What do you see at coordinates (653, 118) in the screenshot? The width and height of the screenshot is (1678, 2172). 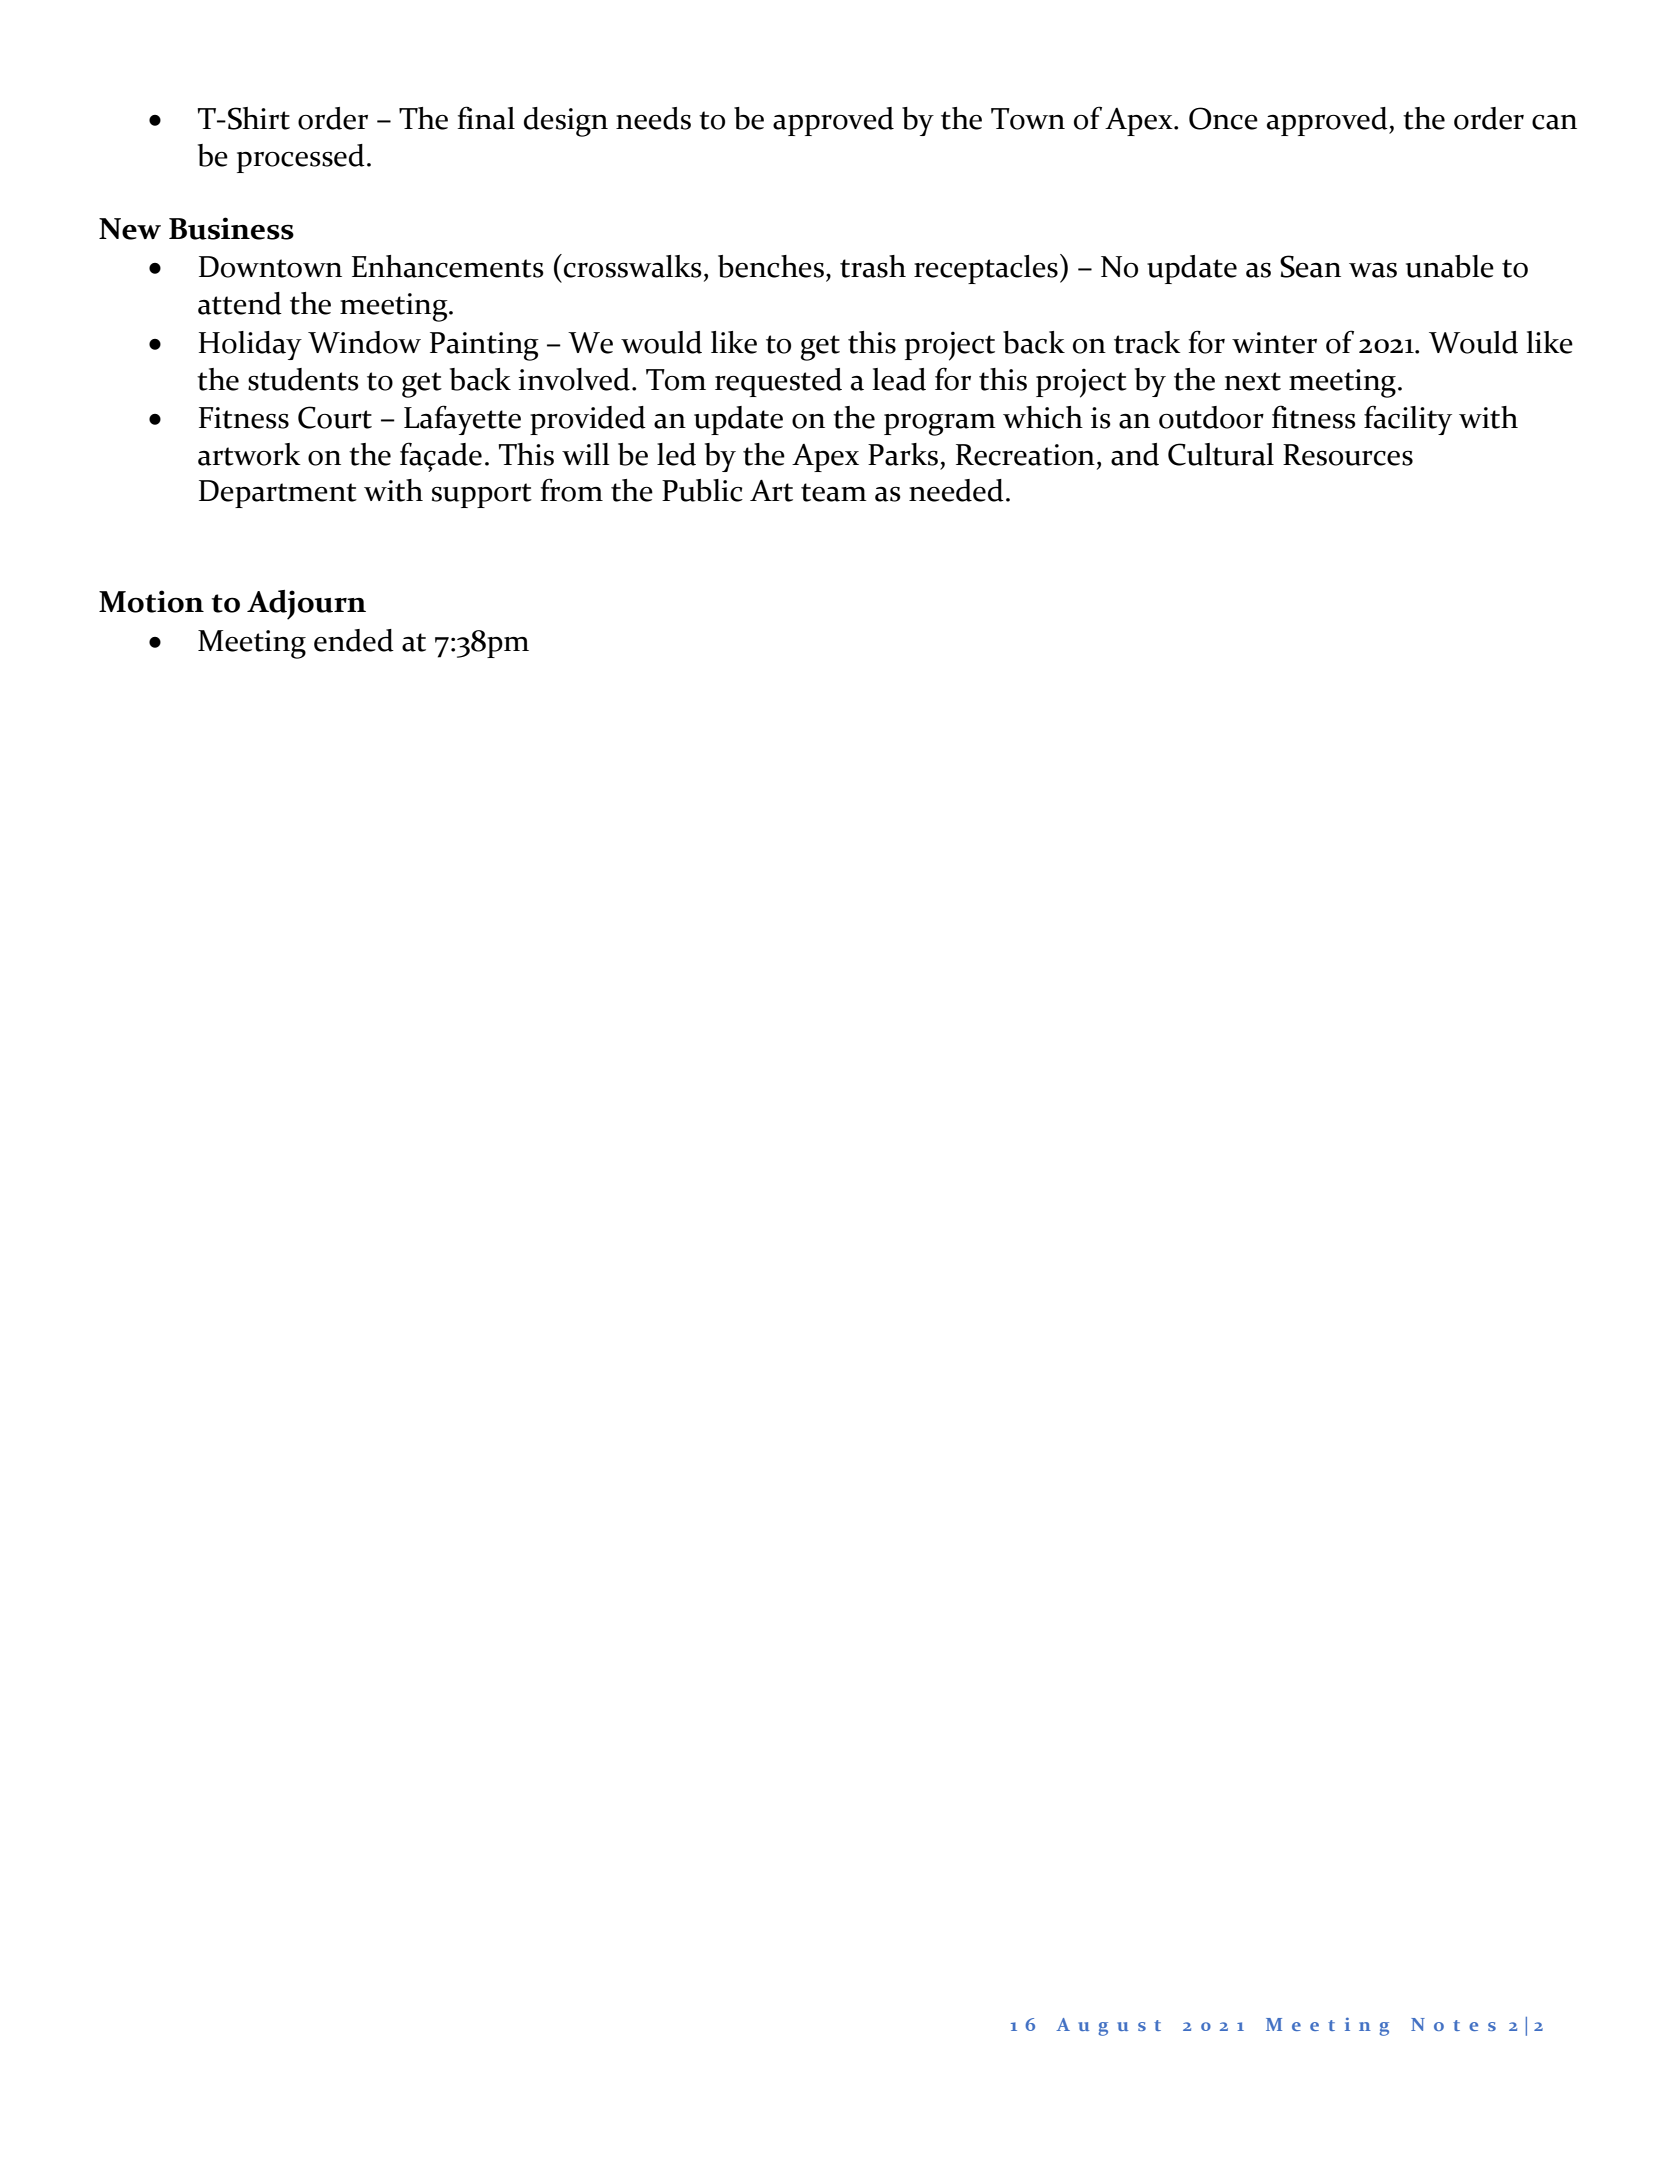 I see `needs` at bounding box center [653, 118].
